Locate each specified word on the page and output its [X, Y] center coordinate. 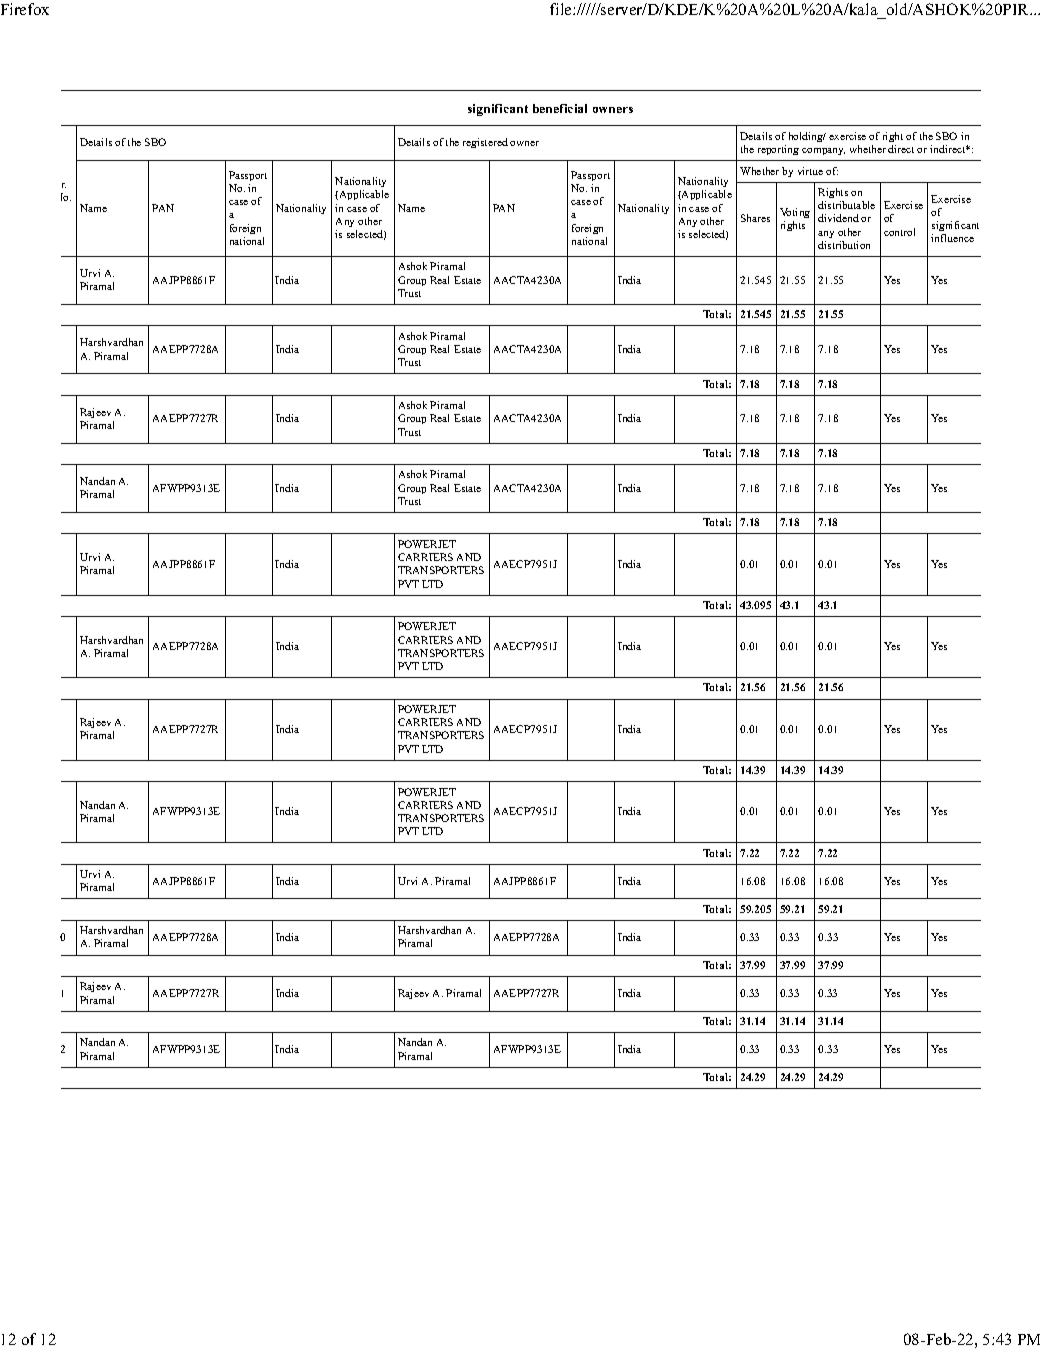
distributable [846, 205]
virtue [810, 171]
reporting [778, 150]
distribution [844, 245]
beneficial [560, 108]
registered [485, 143]
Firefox [25, 9]
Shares [755, 218]
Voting [795, 213]
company [823, 151]
